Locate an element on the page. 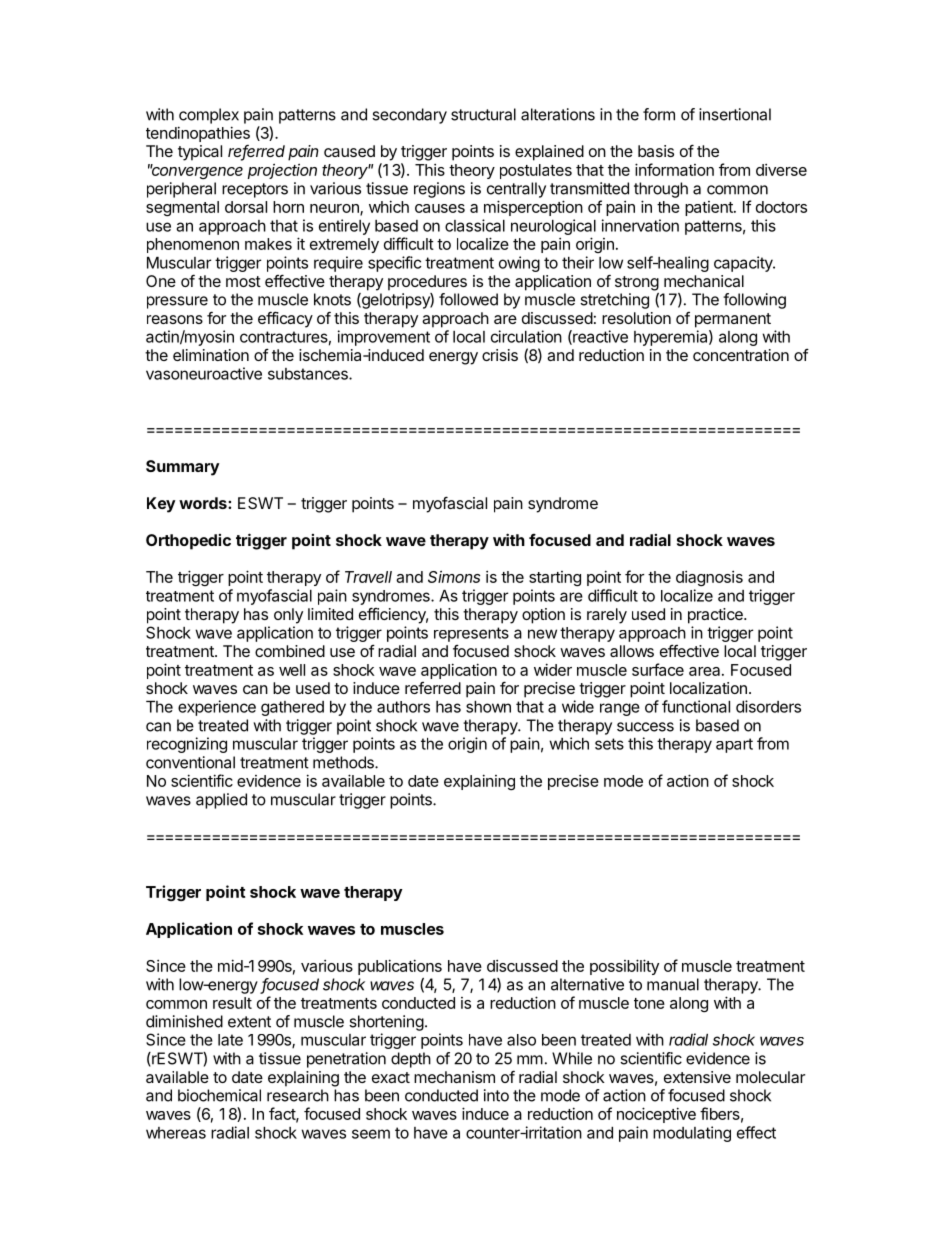  into is located at coordinates (496, 1095).
